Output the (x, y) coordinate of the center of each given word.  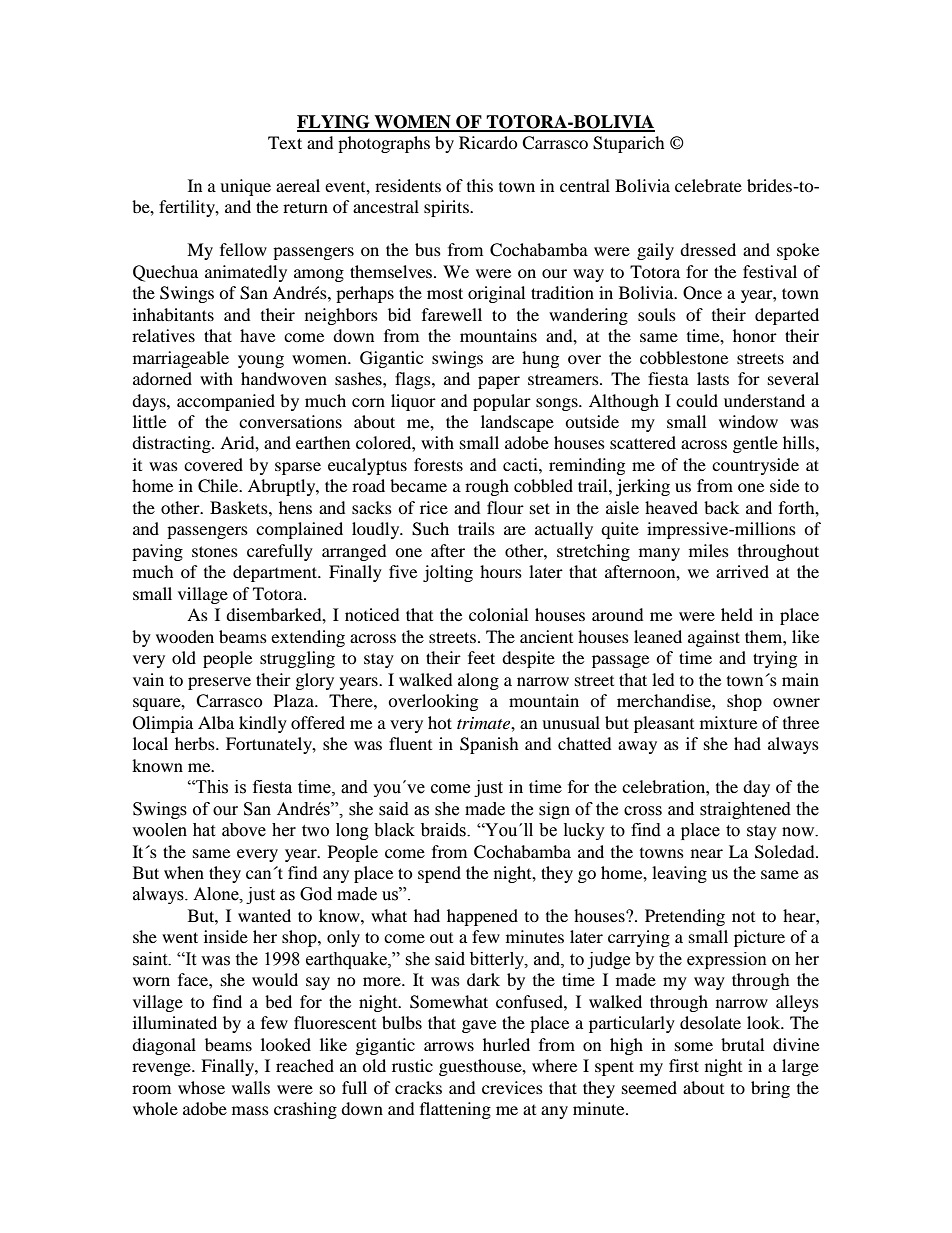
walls (251, 1087)
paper (499, 382)
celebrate (708, 185)
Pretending (685, 917)
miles (709, 550)
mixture (728, 722)
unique (245, 187)
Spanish (489, 745)
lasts (713, 378)
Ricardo (488, 142)
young (261, 361)
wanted (264, 915)
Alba (216, 722)
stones (215, 551)
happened (482, 917)
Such (430, 529)
